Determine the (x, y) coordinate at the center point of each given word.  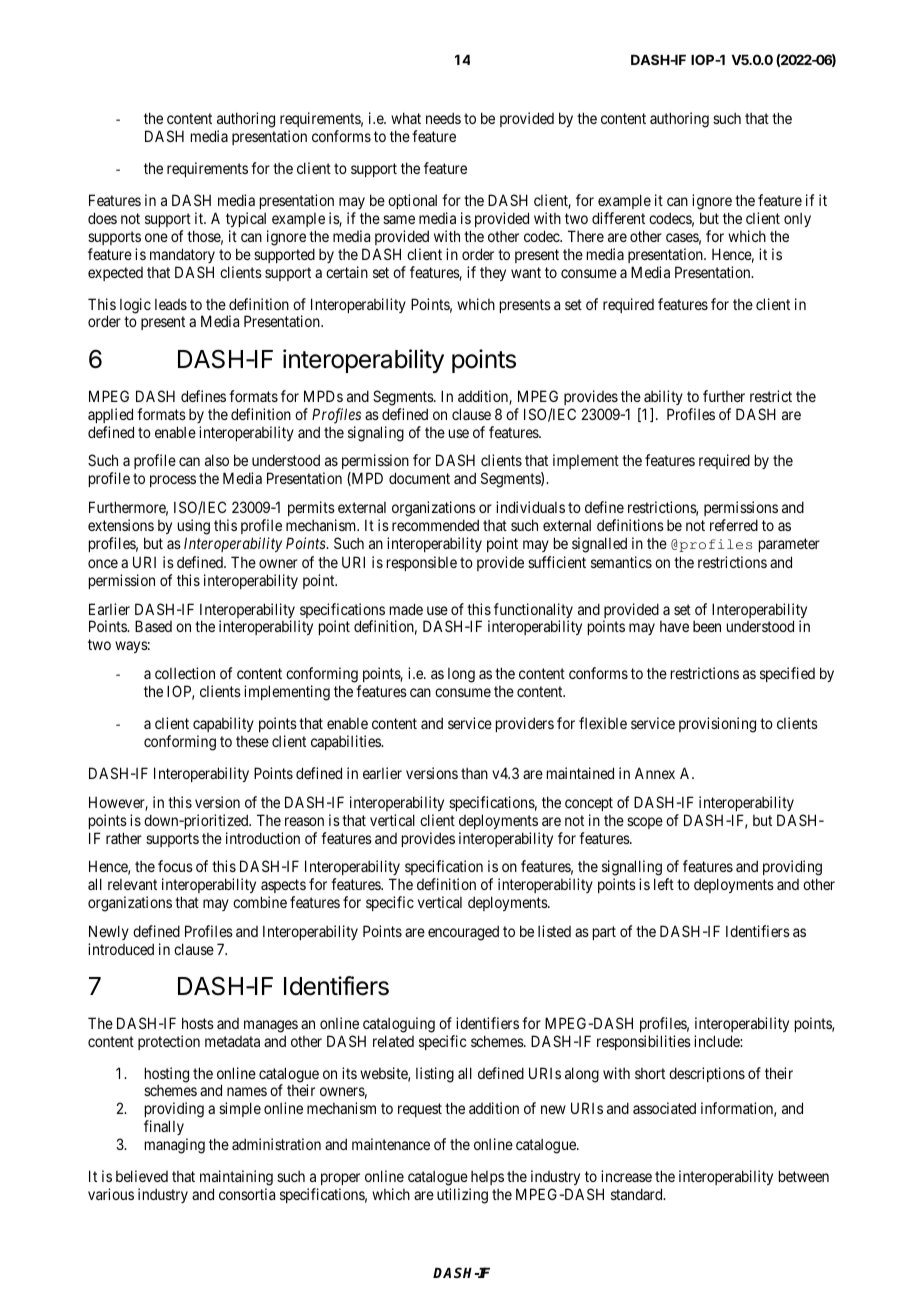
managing (175, 1146)
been (707, 626)
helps (487, 1178)
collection (185, 673)
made (406, 609)
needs (443, 118)
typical (246, 219)
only (797, 220)
